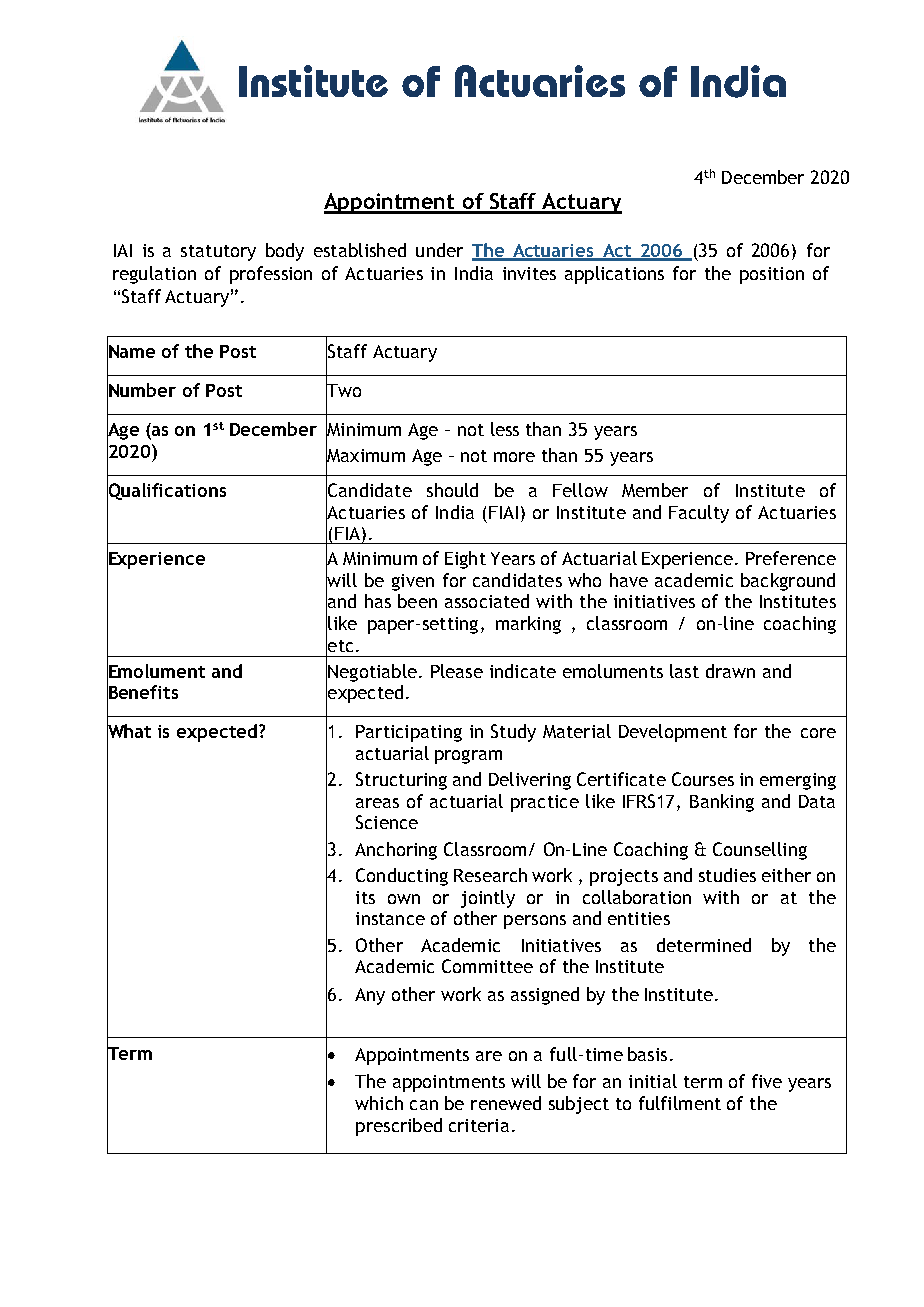  What do you see at coordinates (505, 429) in the screenshot?
I see `less` at bounding box center [505, 429].
